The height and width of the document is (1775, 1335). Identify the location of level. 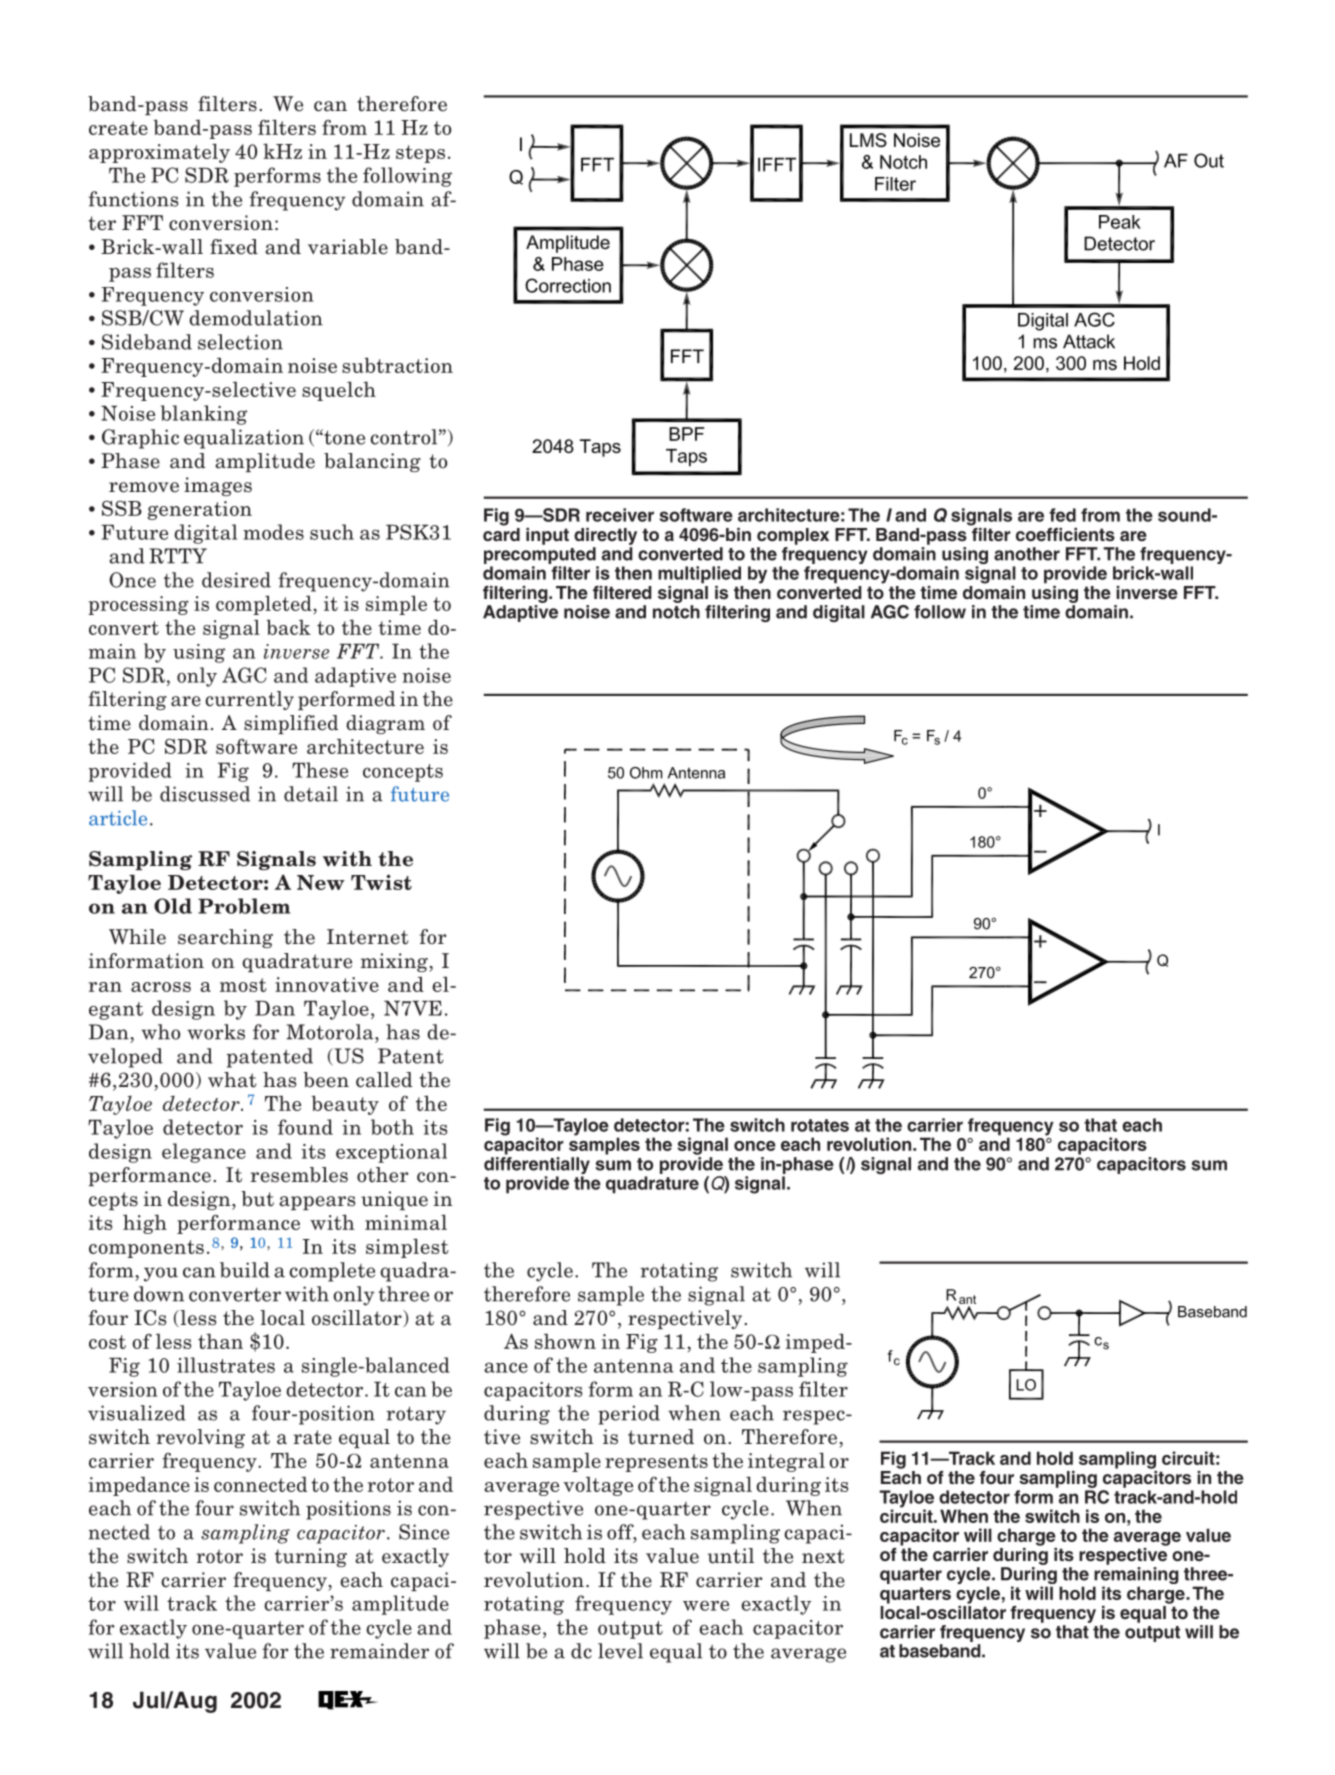
(620, 1651).
